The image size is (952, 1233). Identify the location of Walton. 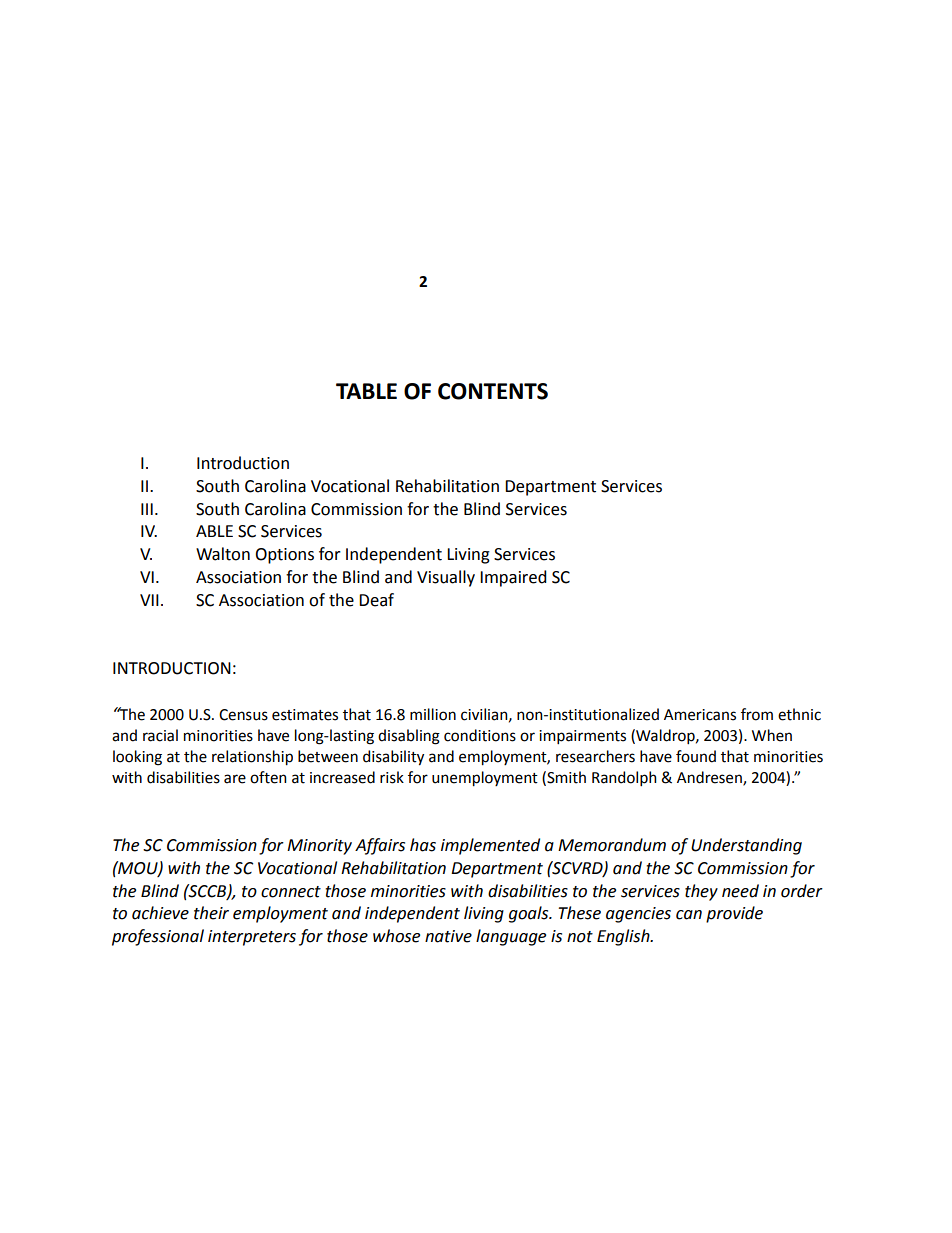
(223, 554).
